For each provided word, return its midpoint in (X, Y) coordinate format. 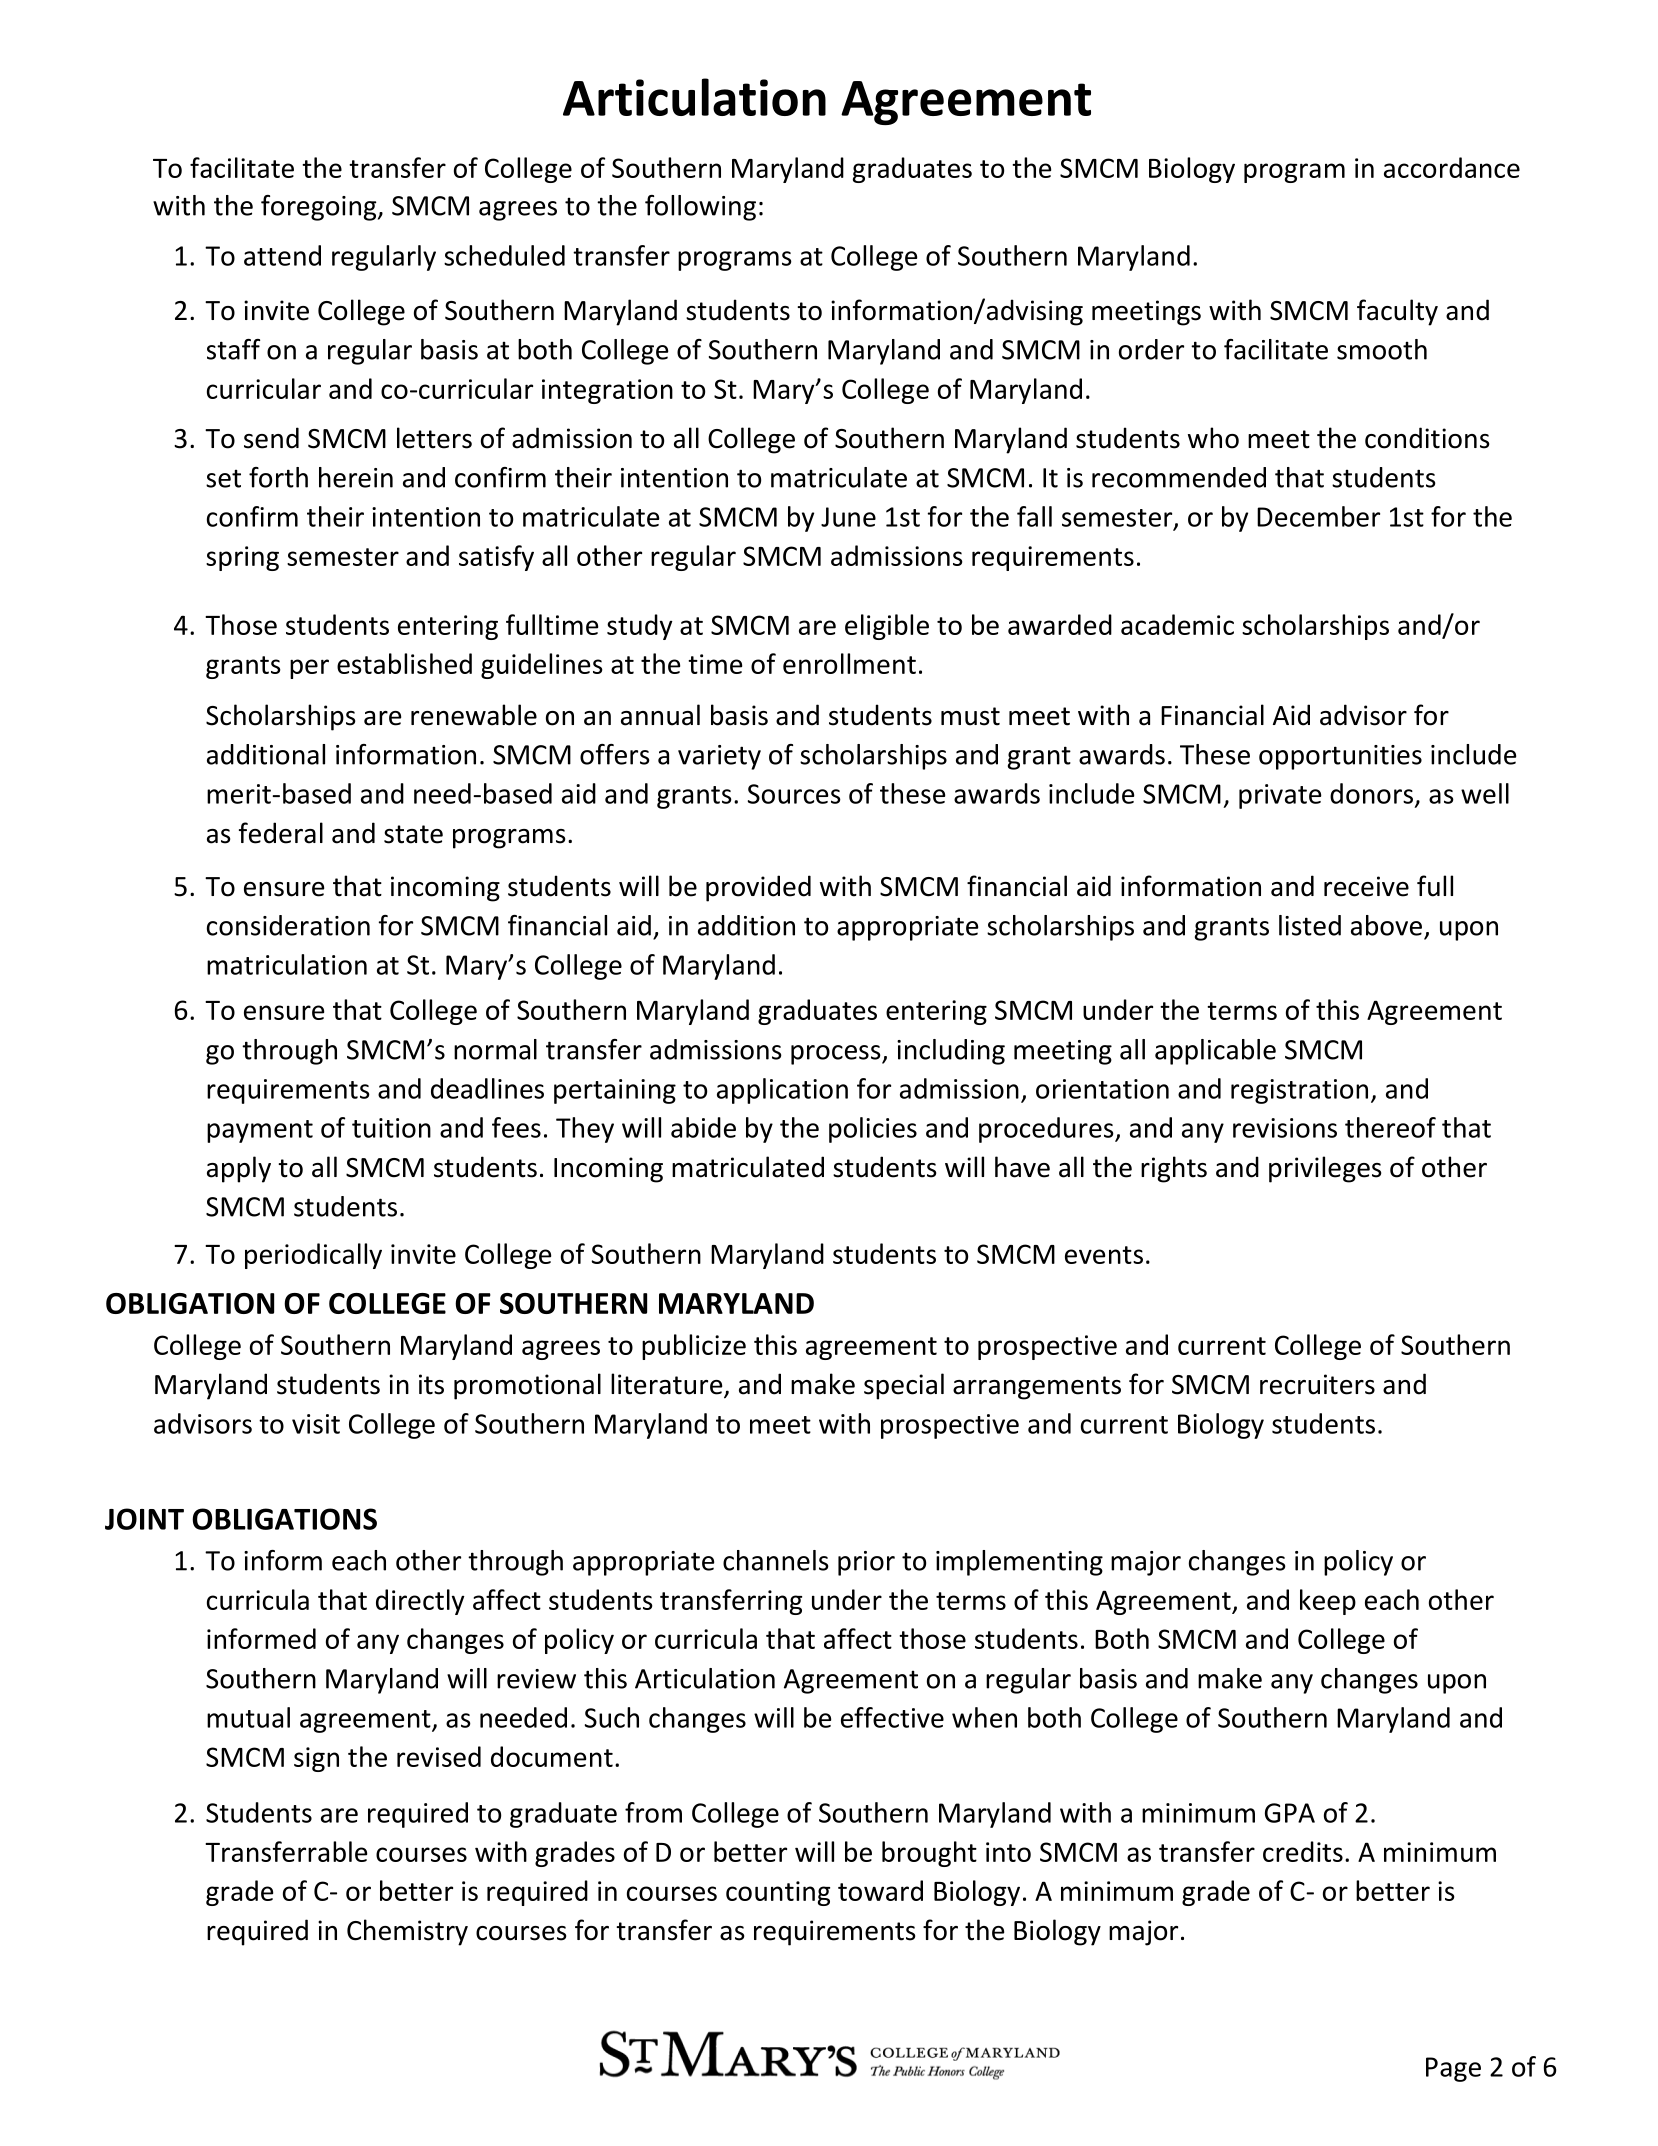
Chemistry (407, 1932)
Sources (794, 794)
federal (281, 833)
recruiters (1317, 1384)
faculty (1397, 312)
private (1280, 796)
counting (778, 1893)
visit (316, 1424)
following (700, 208)
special (904, 1386)
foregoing (320, 208)
